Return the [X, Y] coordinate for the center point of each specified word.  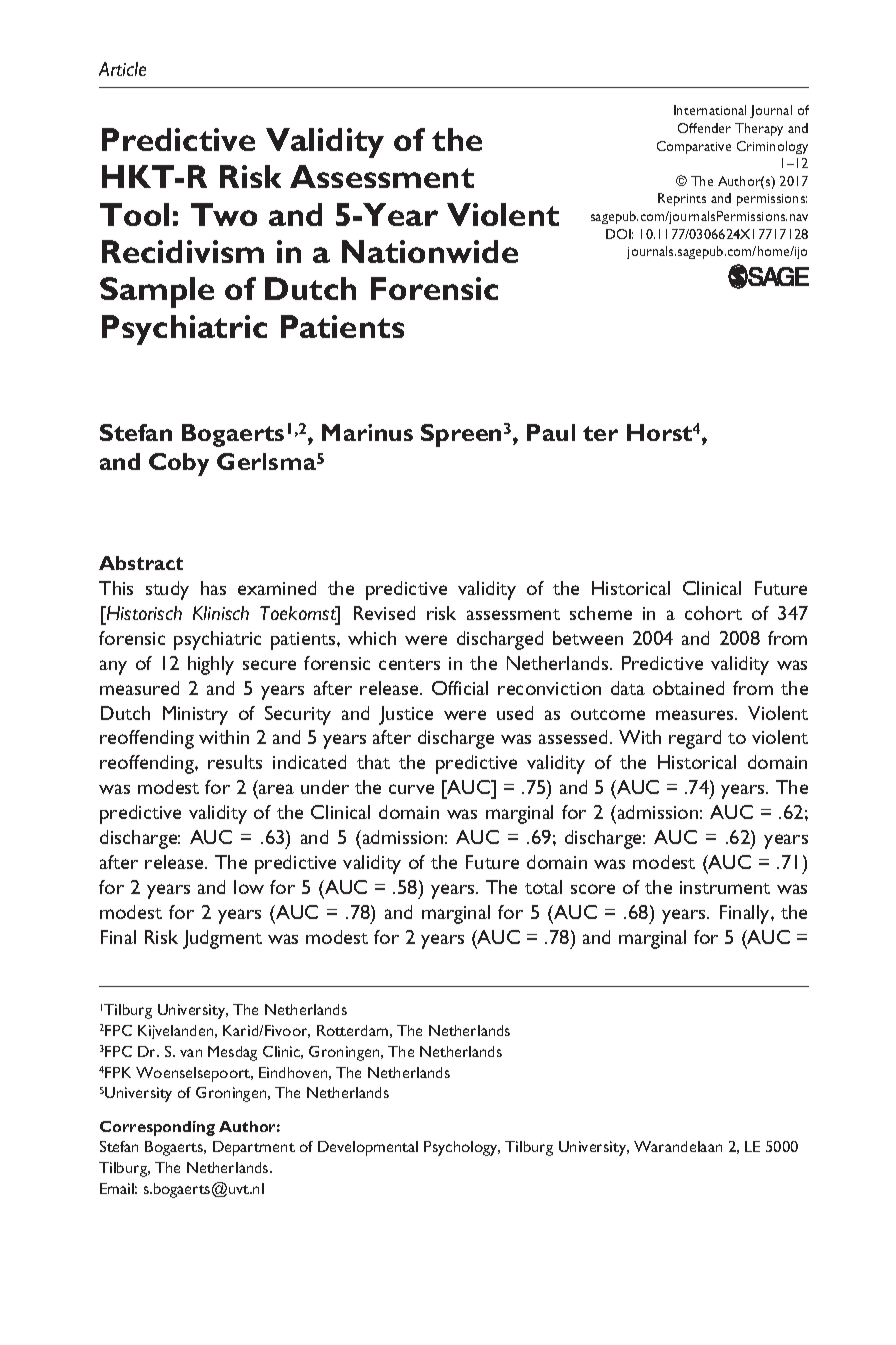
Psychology [462, 1148]
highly [211, 665]
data [628, 688]
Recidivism [183, 251]
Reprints [682, 199]
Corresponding [157, 1128]
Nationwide [430, 251]
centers [409, 664]
